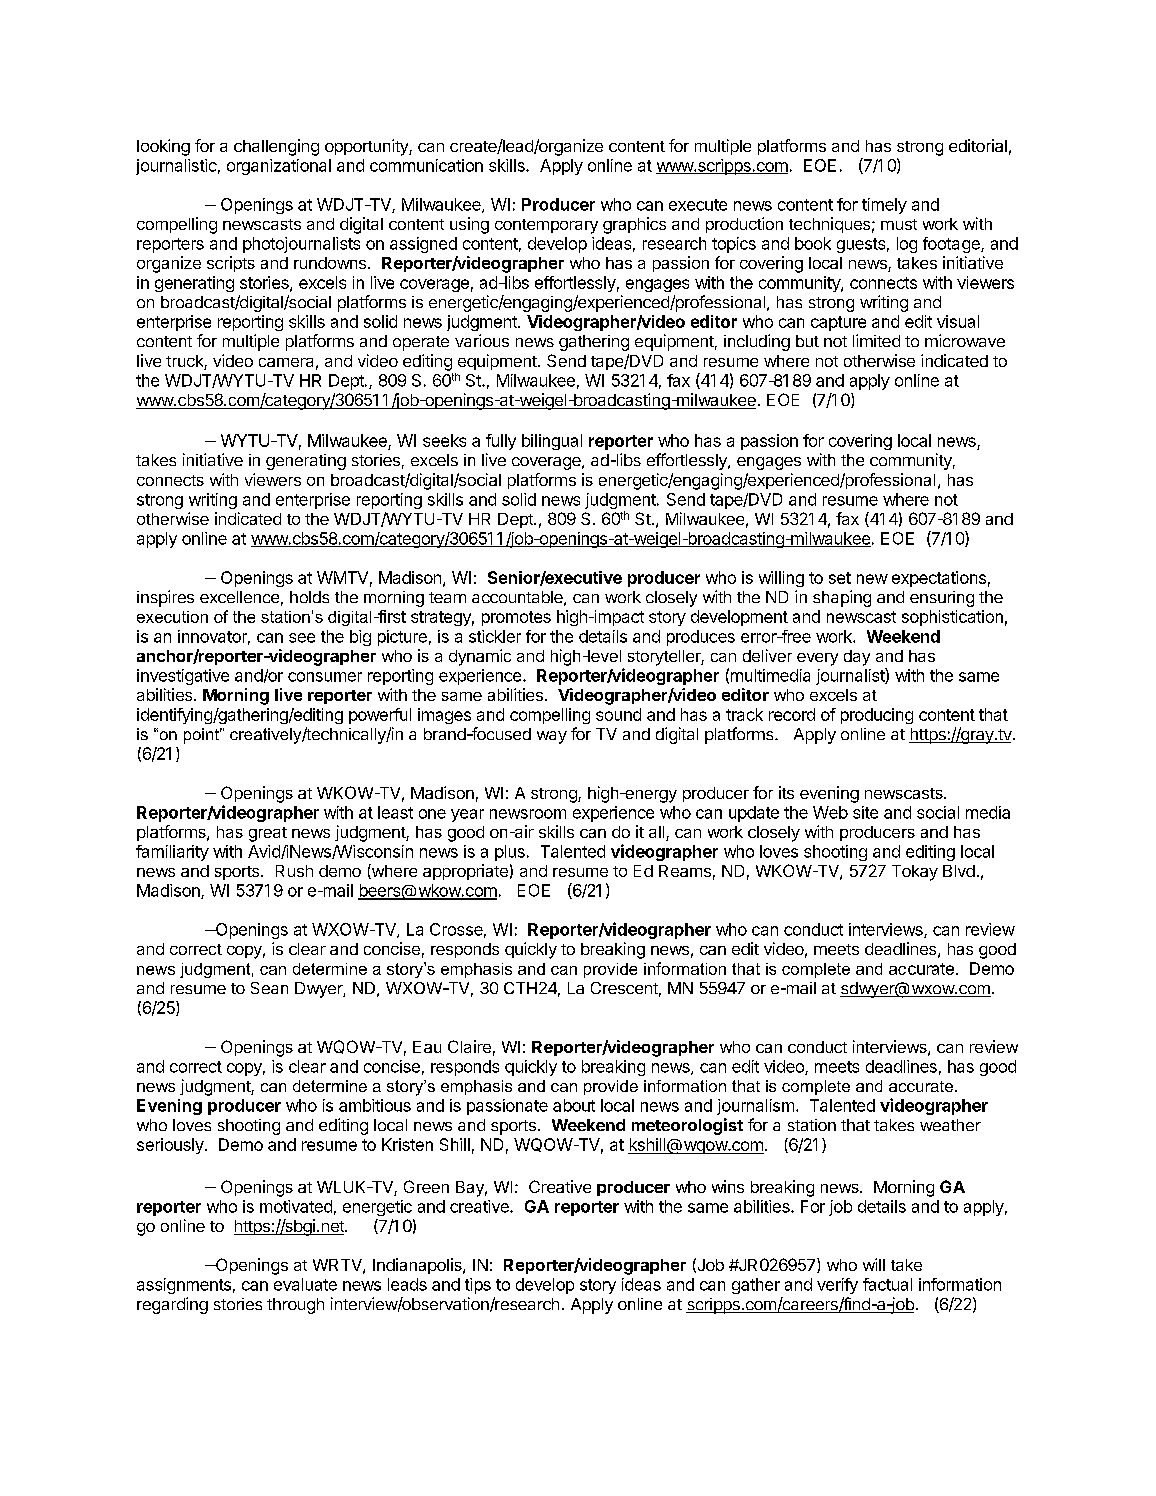 Image resolution: width=1156 pixels, height=1496 pixels. I want to click on contemporary, so click(546, 226).
